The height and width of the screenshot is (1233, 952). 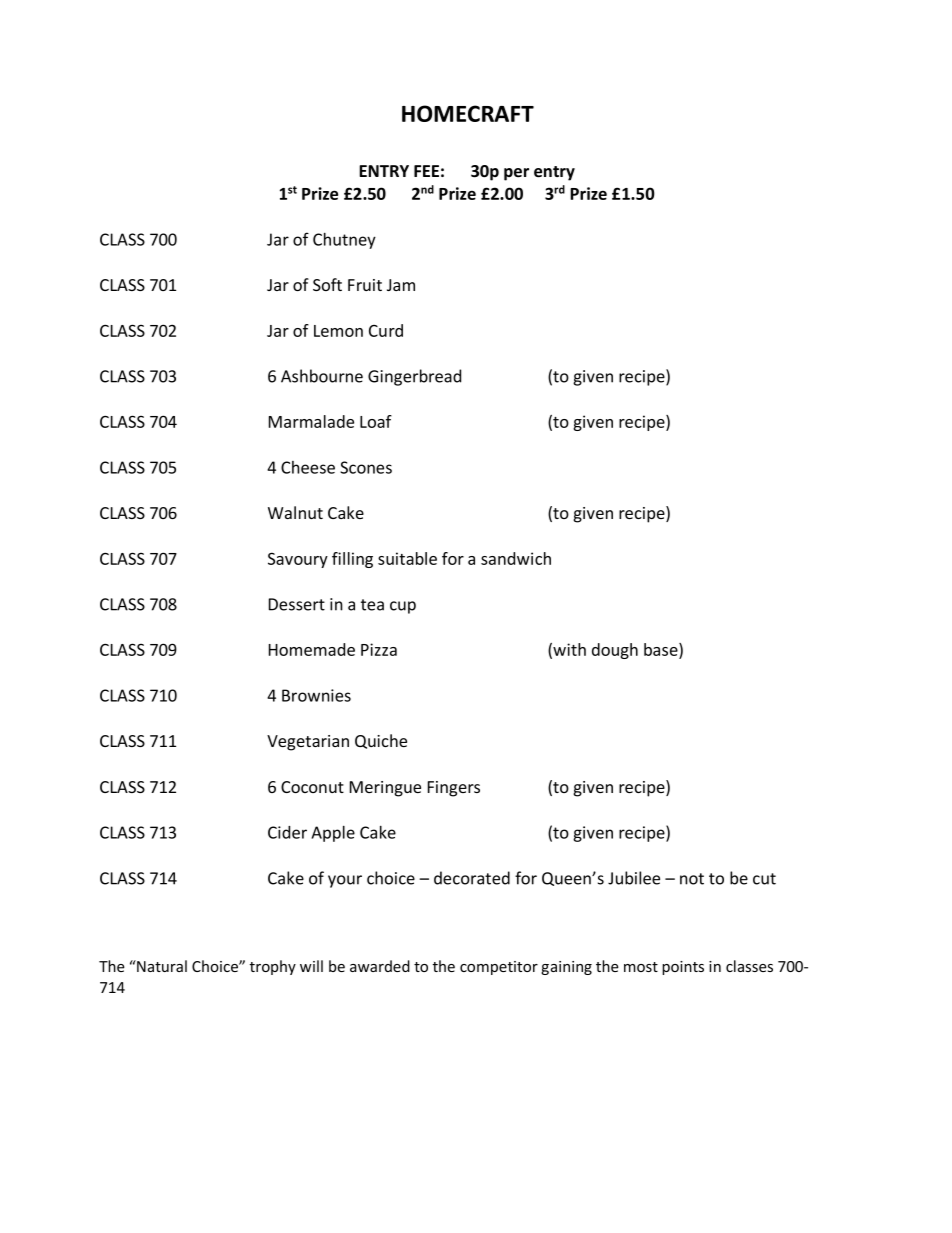 What do you see at coordinates (401, 285) in the screenshot?
I see `Jam` at bounding box center [401, 285].
